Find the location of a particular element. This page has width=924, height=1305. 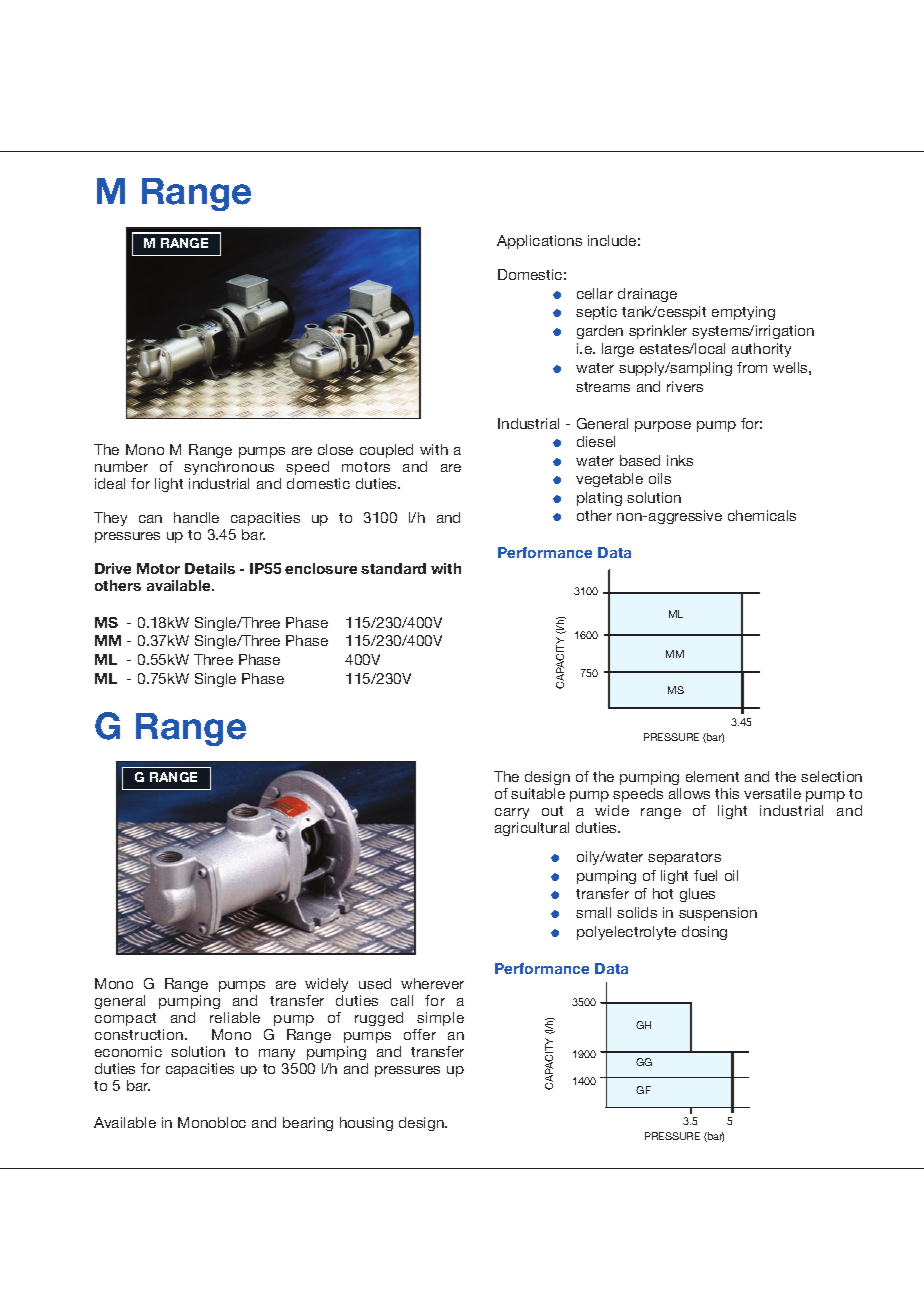

close is located at coordinates (335, 449).
